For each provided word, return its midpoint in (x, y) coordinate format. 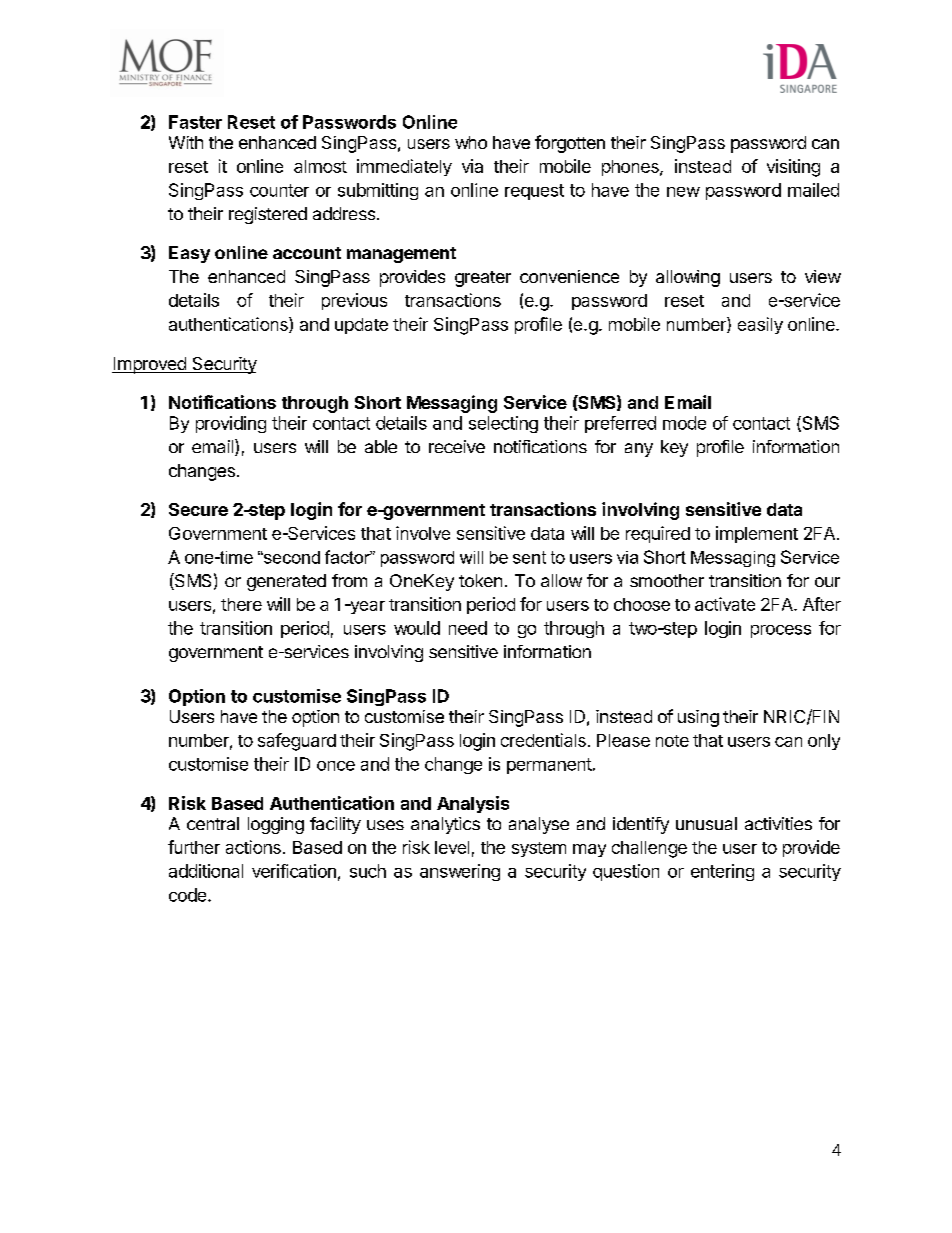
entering (722, 872)
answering (460, 872)
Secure (198, 509)
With (186, 142)
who (471, 142)
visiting (793, 168)
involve (423, 533)
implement (757, 534)
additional (206, 871)
